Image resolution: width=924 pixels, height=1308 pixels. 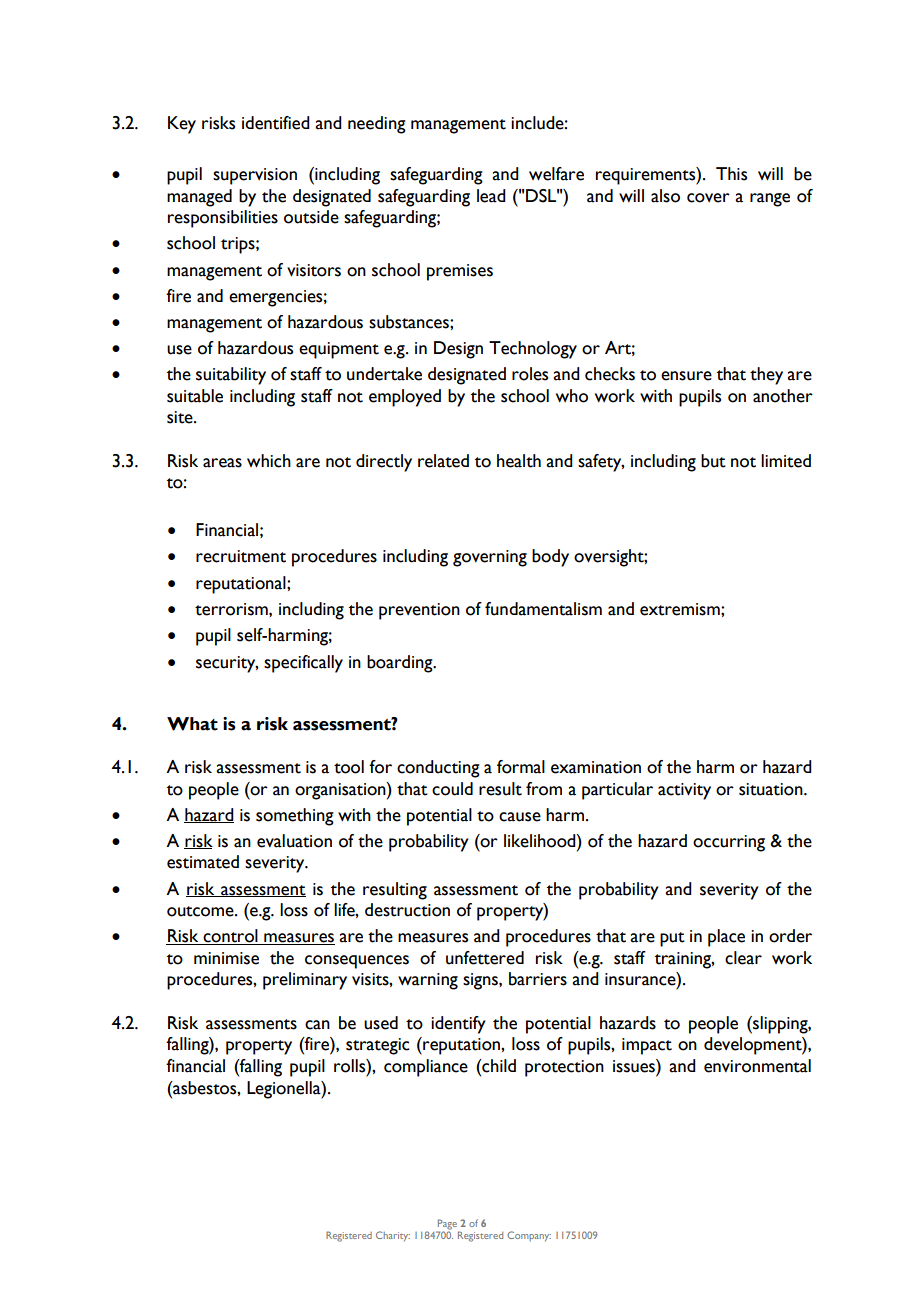 What do you see at coordinates (757, 1066) in the image?
I see `environmental` at bounding box center [757, 1066].
